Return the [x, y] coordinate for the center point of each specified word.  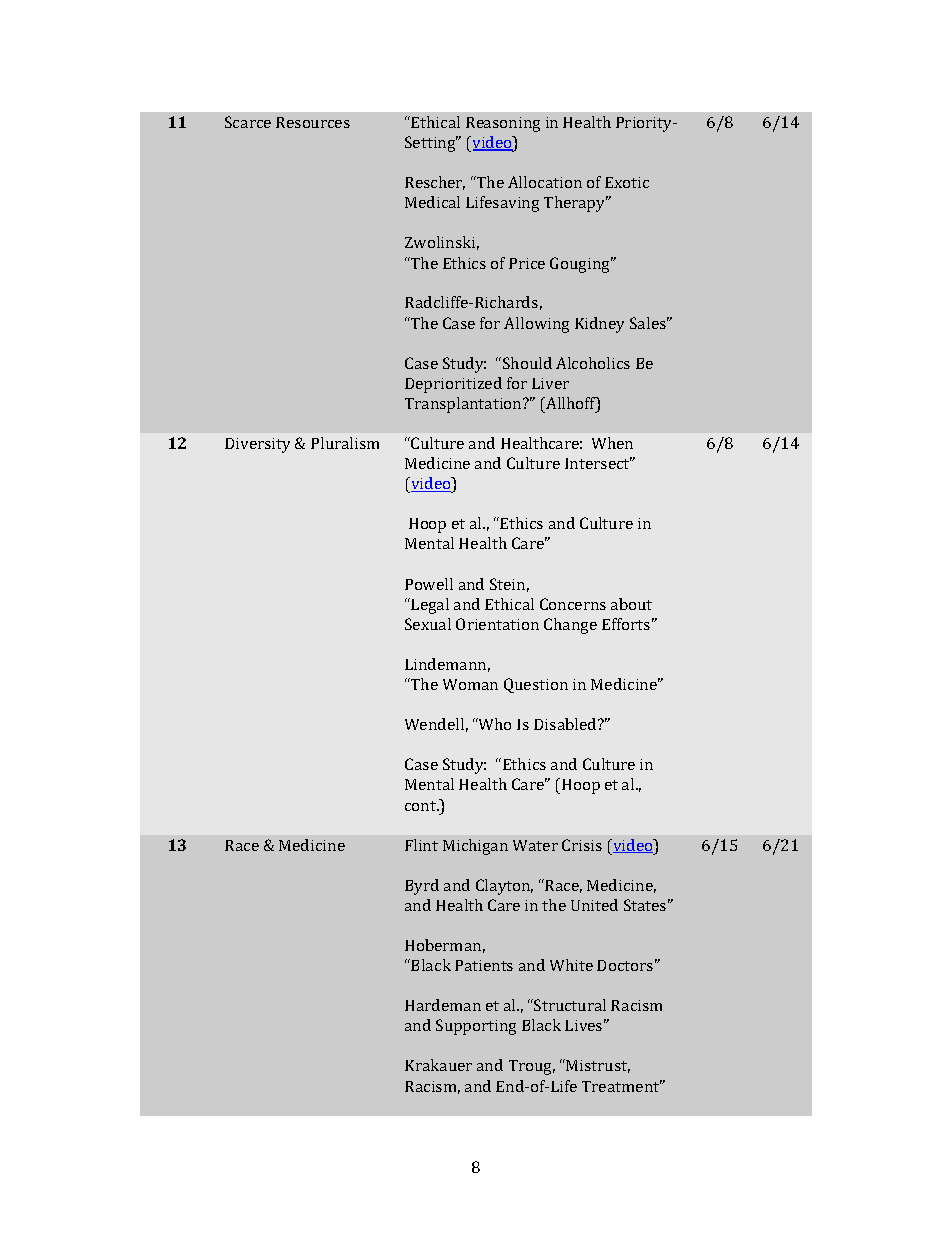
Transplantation [464, 405]
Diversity [257, 445]
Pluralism [345, 443]
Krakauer [438, 1065]
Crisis [582, 845]
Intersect [598, 463]
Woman [470, 684]
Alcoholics [593, 363]
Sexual [428, 624]
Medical [432, 202]
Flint [421, 845]
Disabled [566, 724]
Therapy [576, 204]
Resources [313, 122]
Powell [429, 584]
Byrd [422, 887]
